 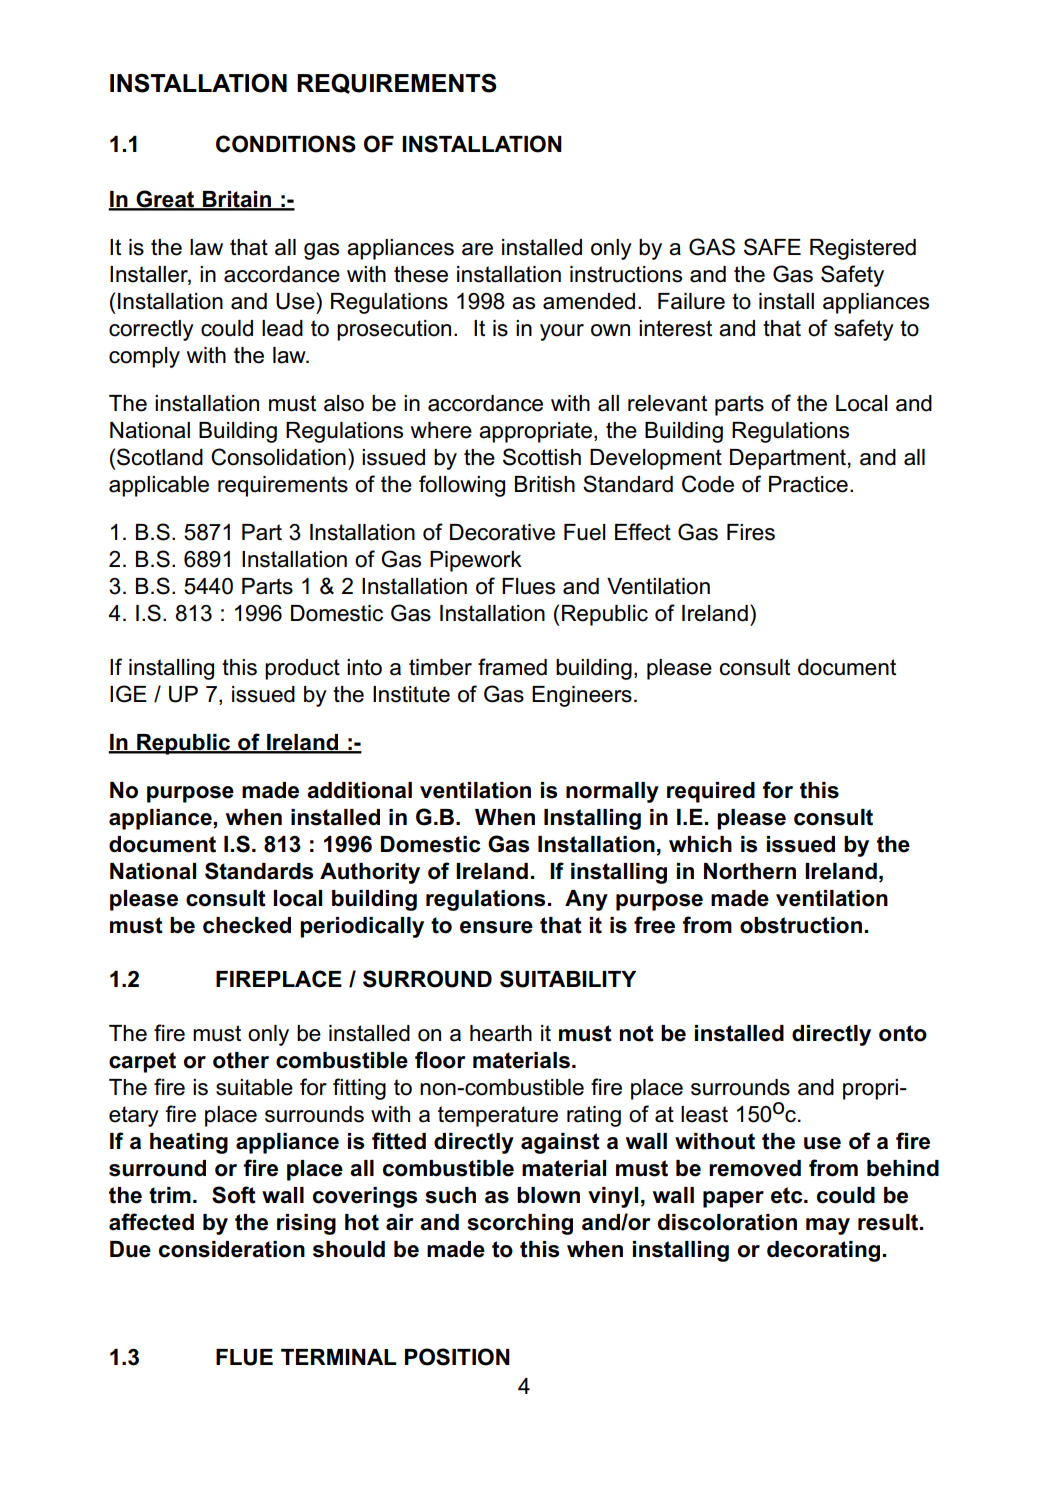 I want to click on Practice, so click(x=808, y=484).
